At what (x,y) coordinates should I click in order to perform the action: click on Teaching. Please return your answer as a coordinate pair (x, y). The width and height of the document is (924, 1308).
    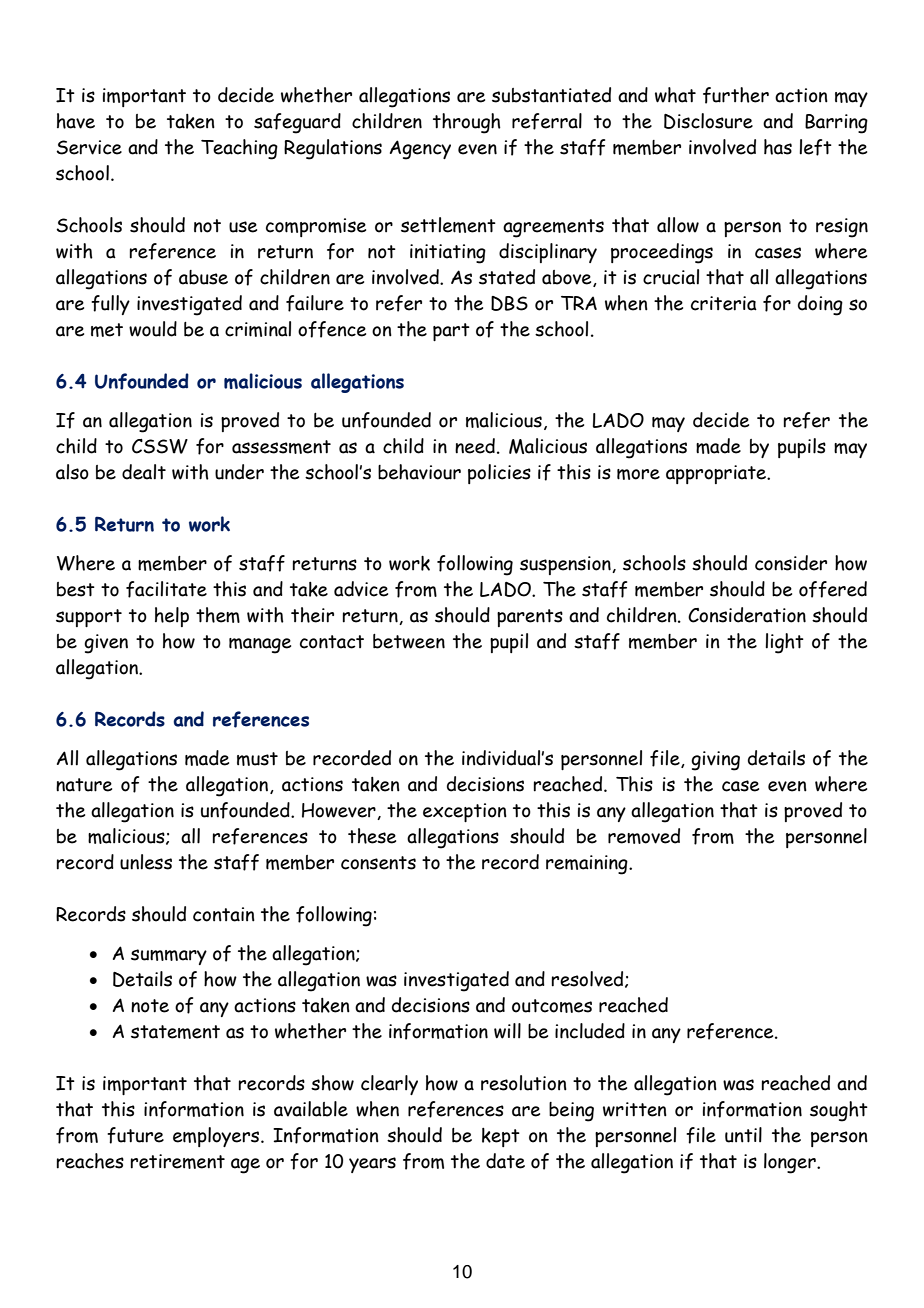
    Looking at the image, I should click on (239, 149).
